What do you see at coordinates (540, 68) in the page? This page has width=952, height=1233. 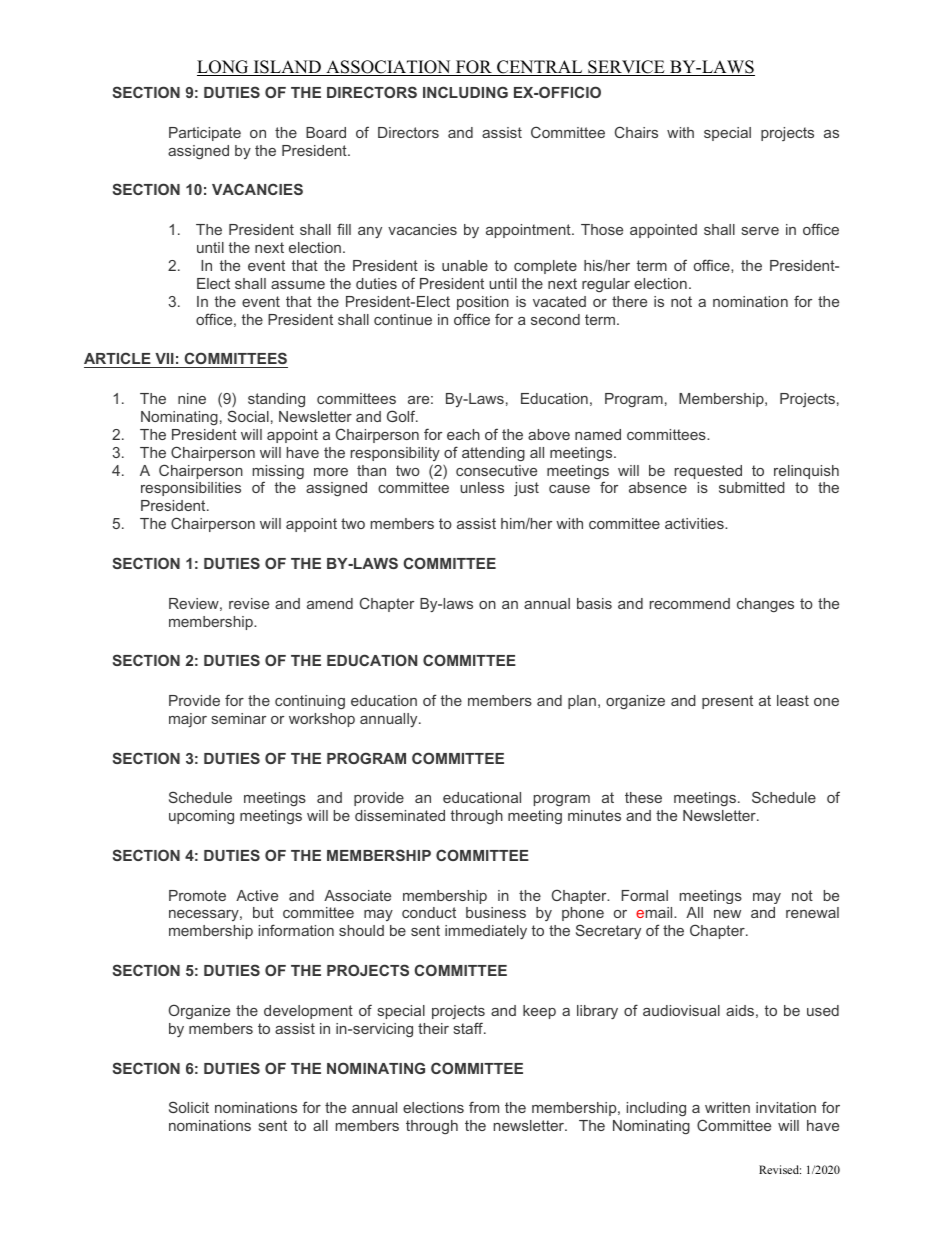 I see `CENTRAL` at bounding box center [540, 68].
